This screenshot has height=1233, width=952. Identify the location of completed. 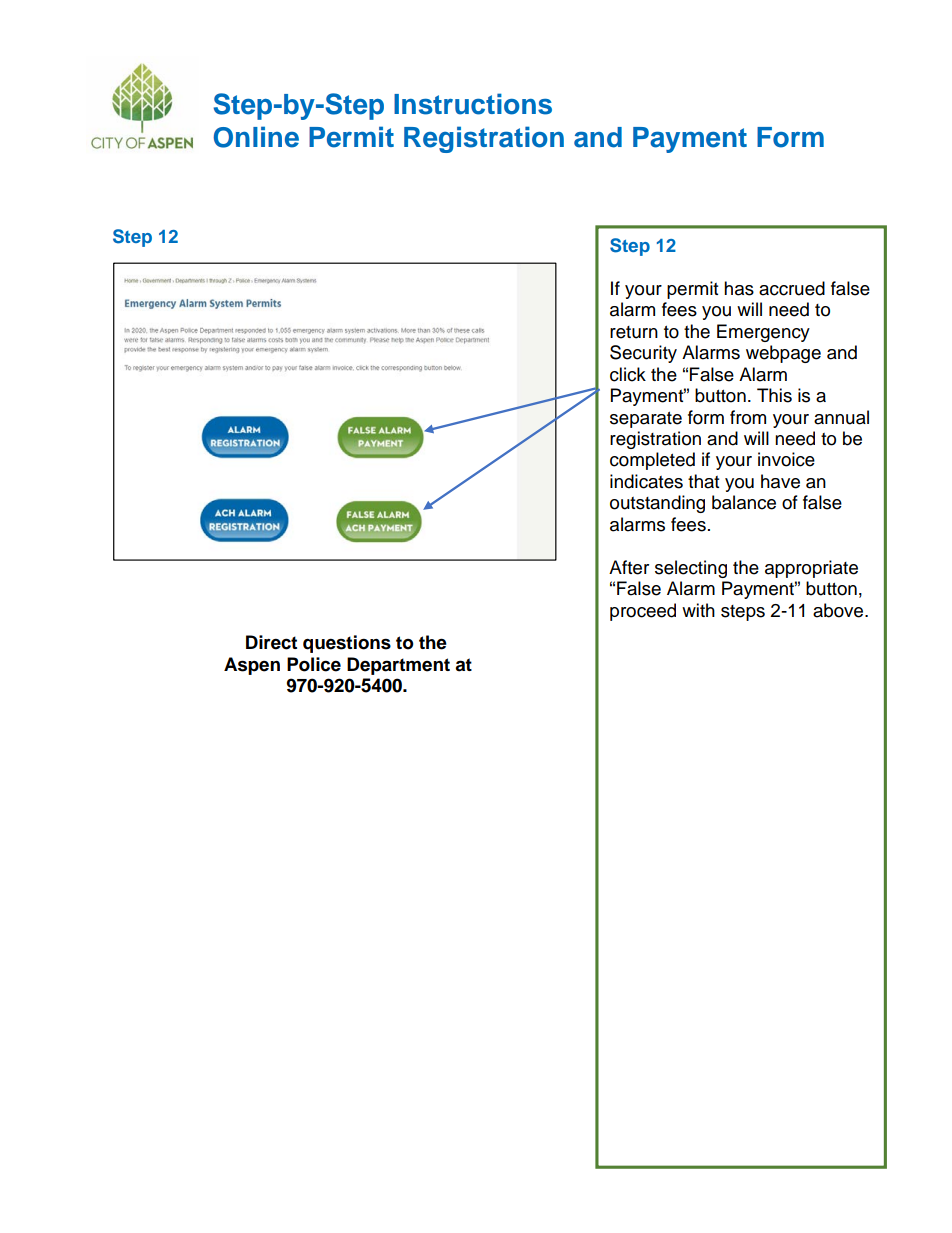
(652, 461).
